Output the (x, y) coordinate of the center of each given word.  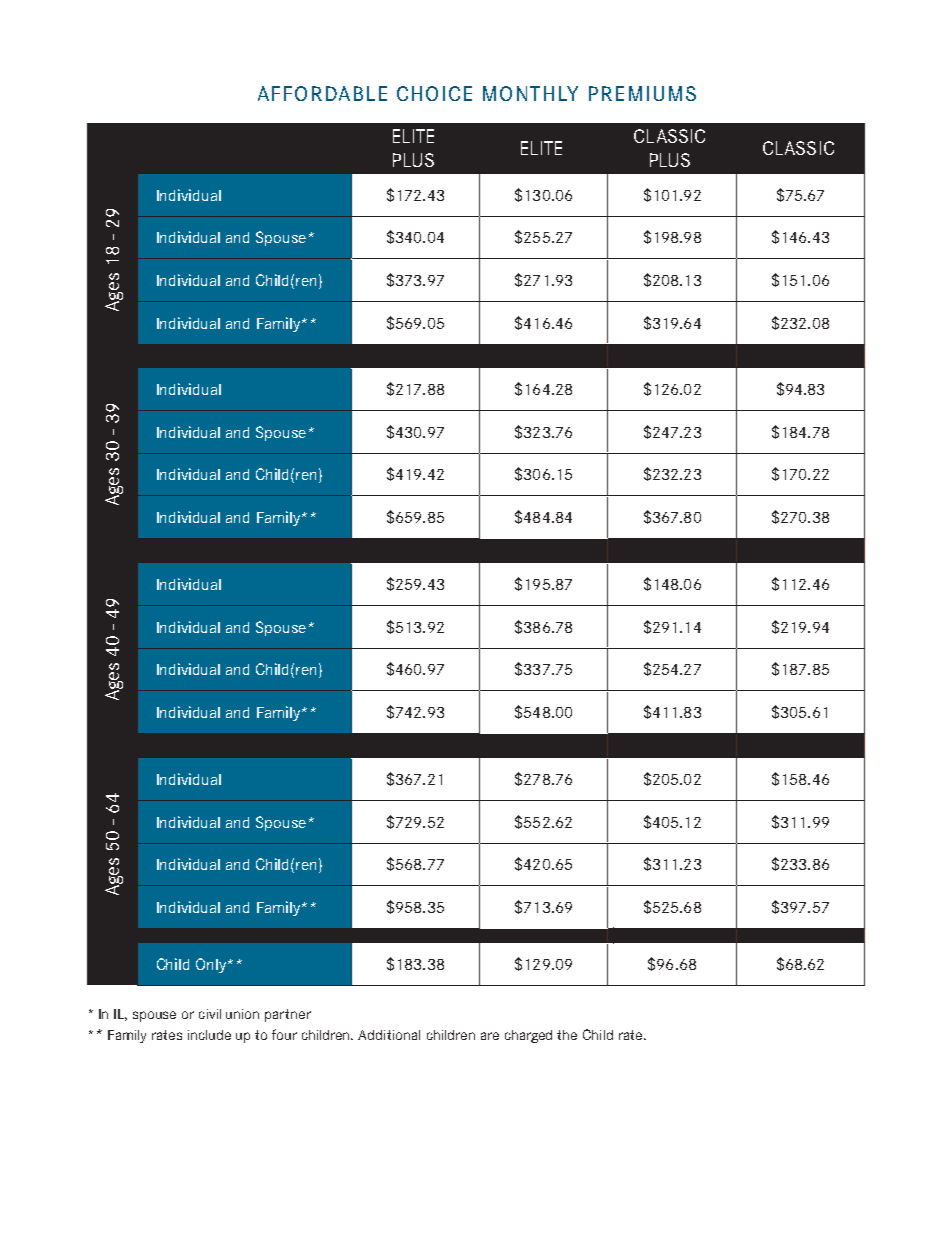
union (242, 1014)
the (567, 1035)
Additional (389, 1035)
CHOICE (434, 93)
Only (212, 965)
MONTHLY (530, 93)
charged (528, 1036)
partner (288, 1015)
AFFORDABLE (322, 93)
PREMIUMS (642, 93)
